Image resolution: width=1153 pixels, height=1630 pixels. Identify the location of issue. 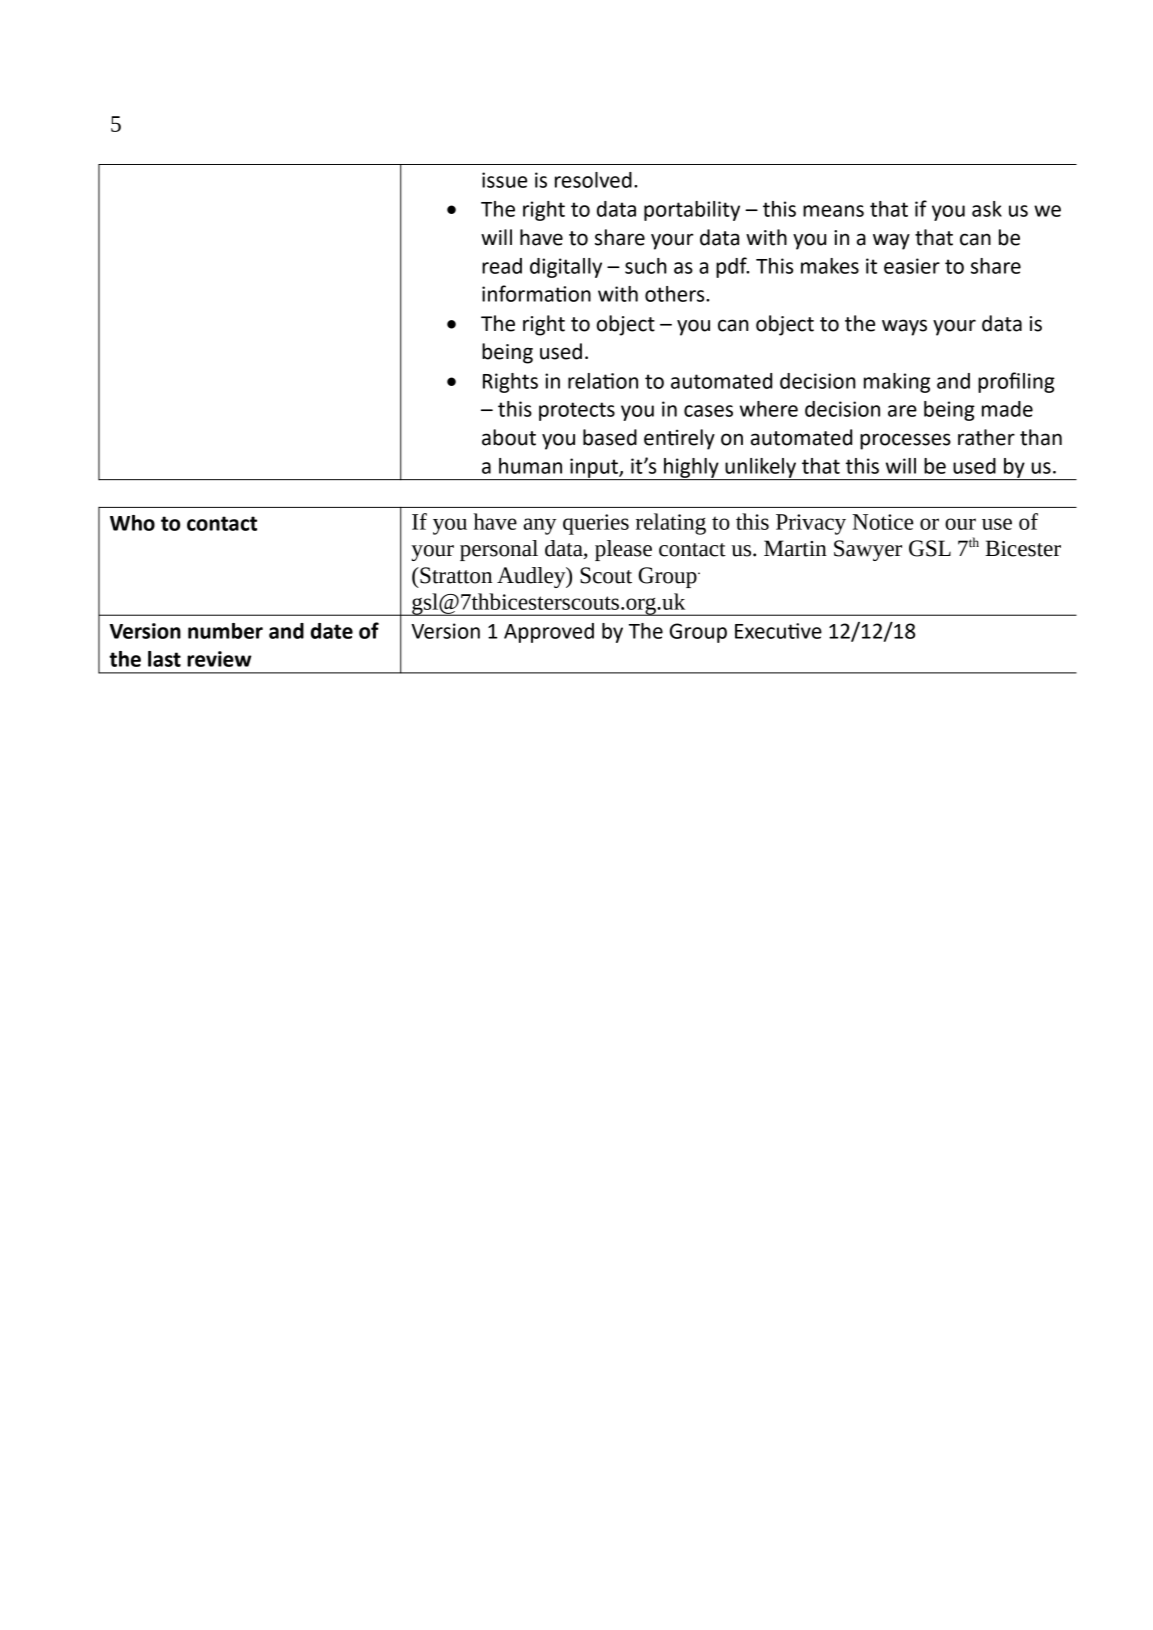
(504, 180).
